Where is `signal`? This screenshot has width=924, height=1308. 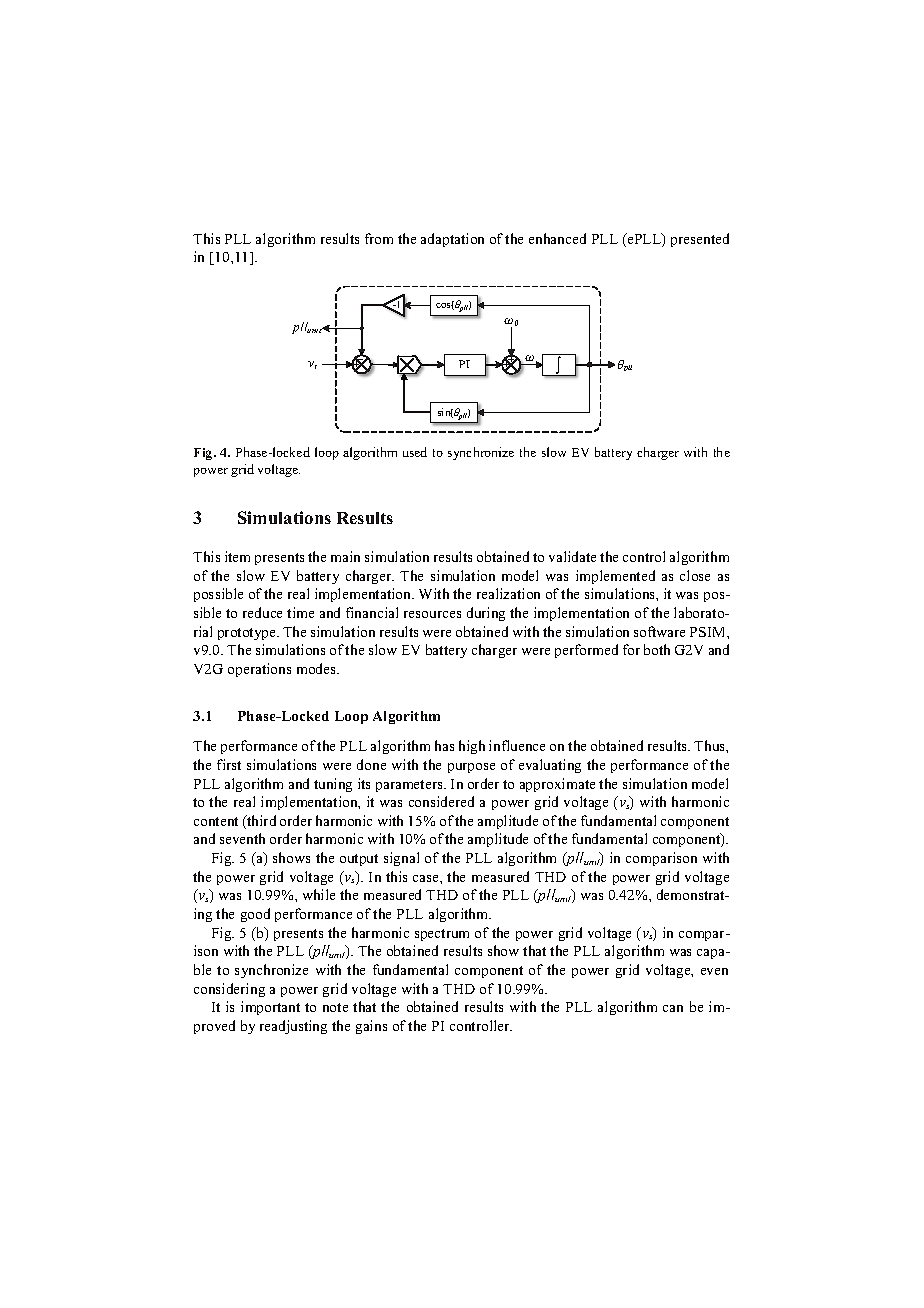 signal is located at coordinates (401, 859).
